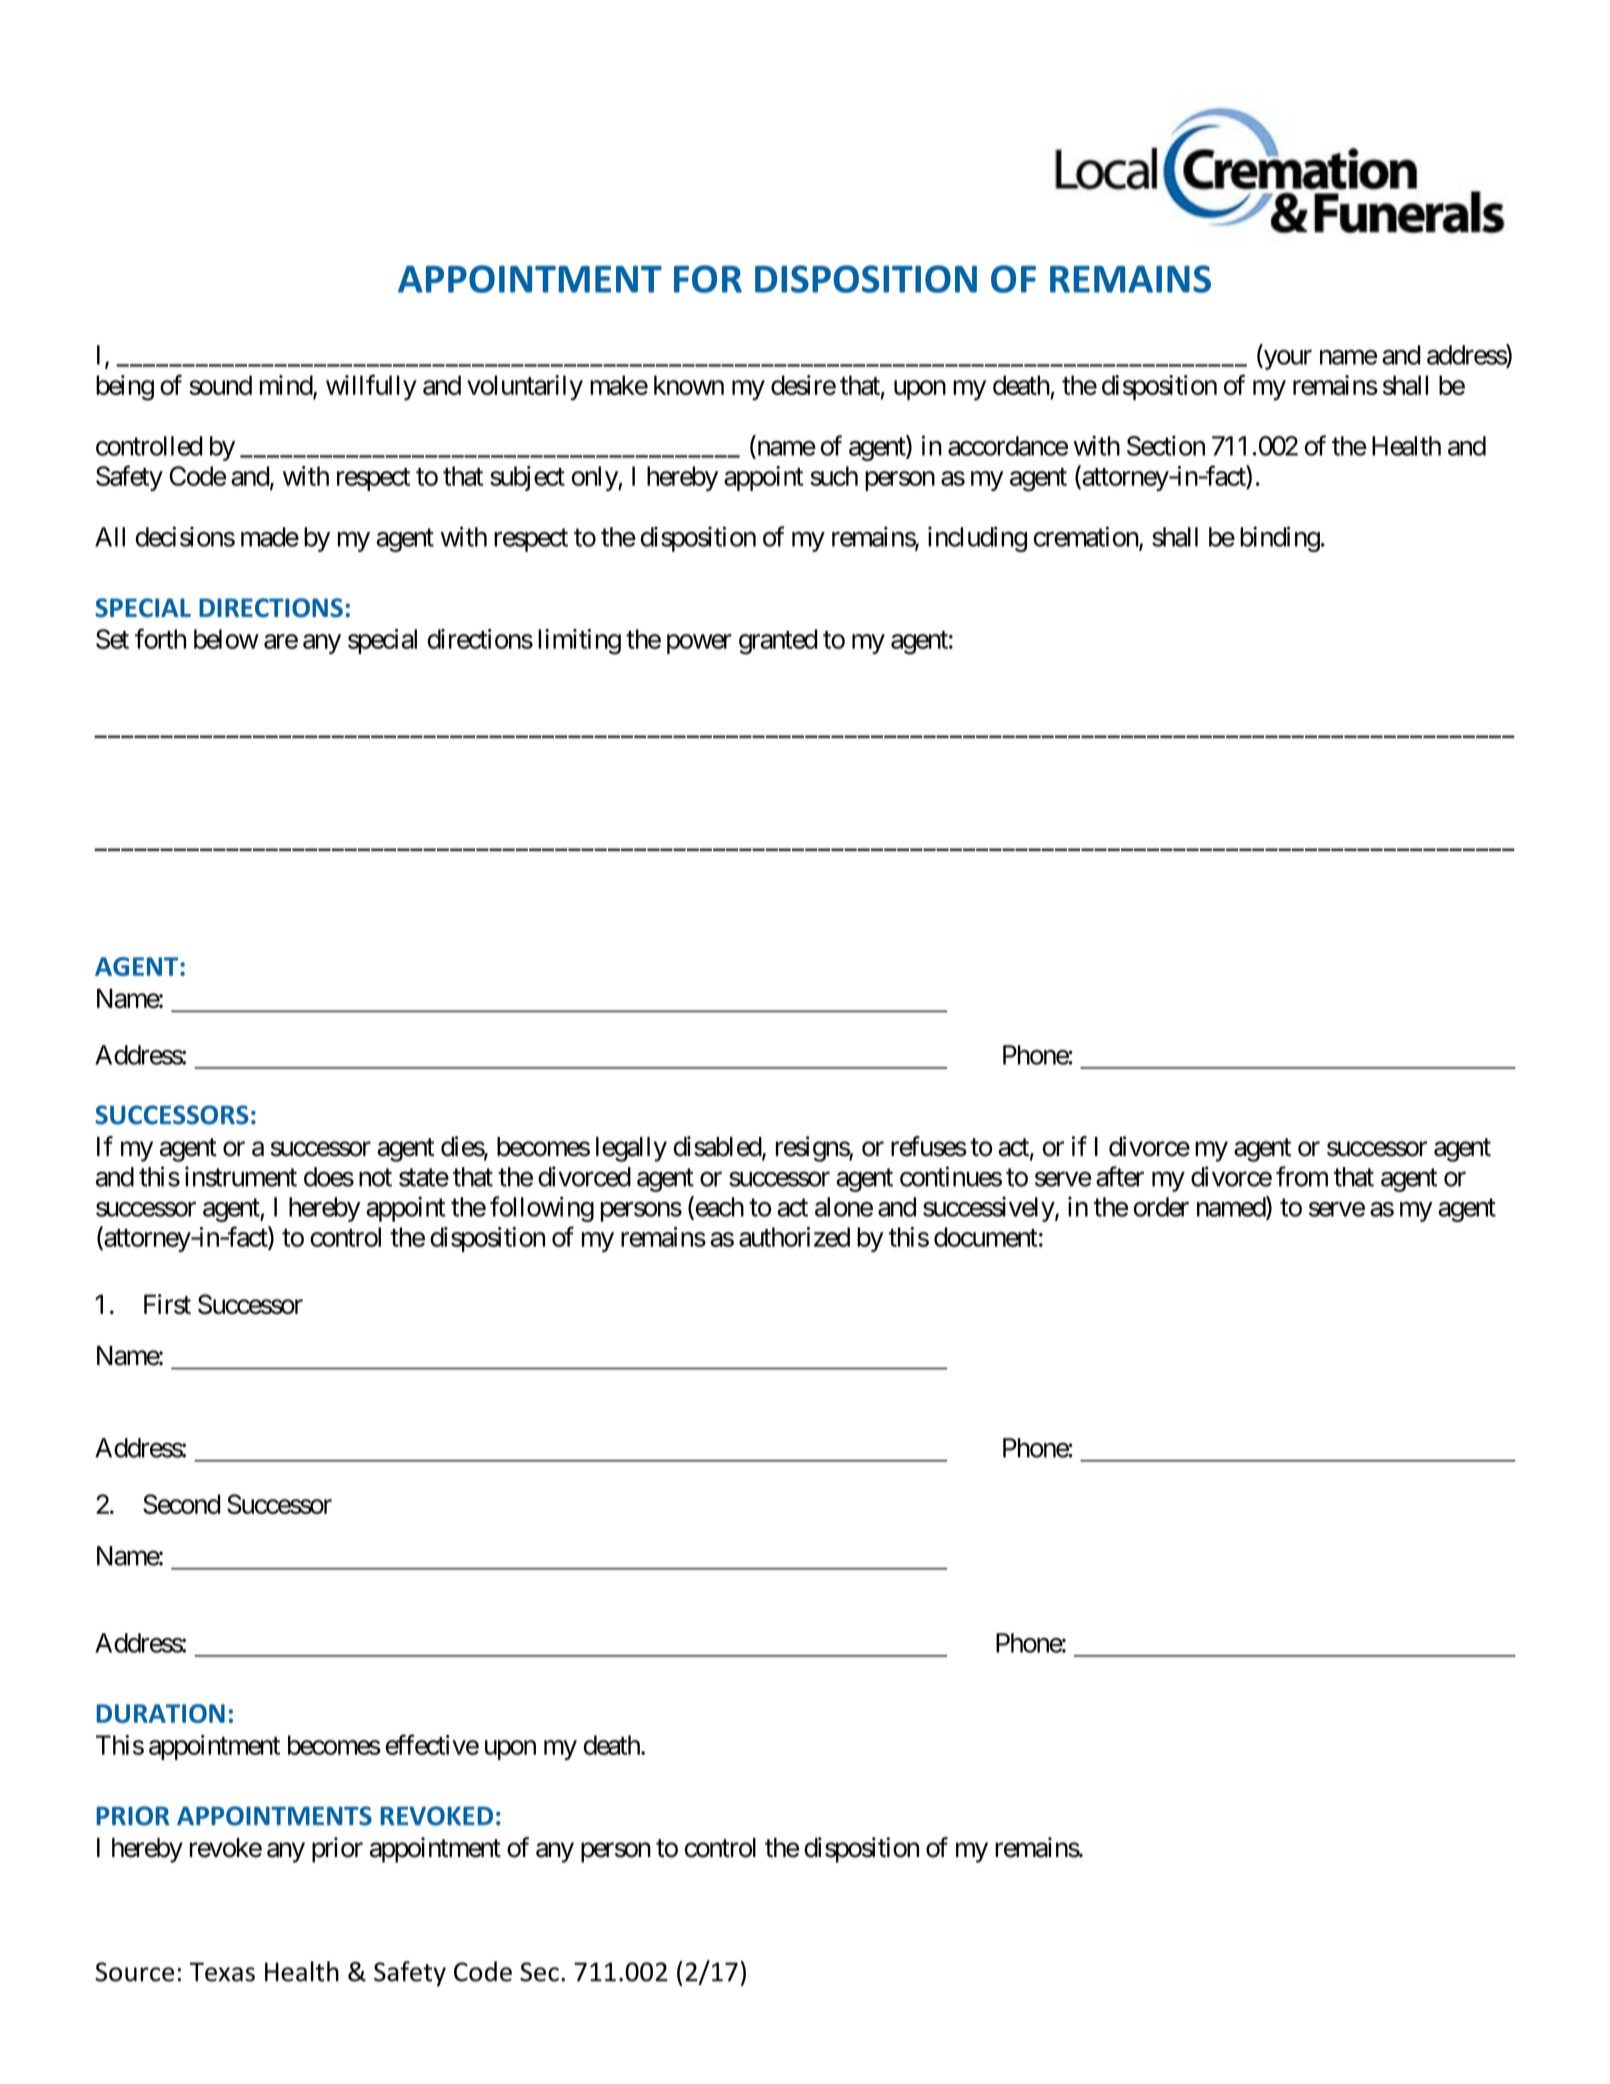  What do you see at coordinates (794, 1237) in the page?
I see `authorized` at bounding box center [794, 1237].
